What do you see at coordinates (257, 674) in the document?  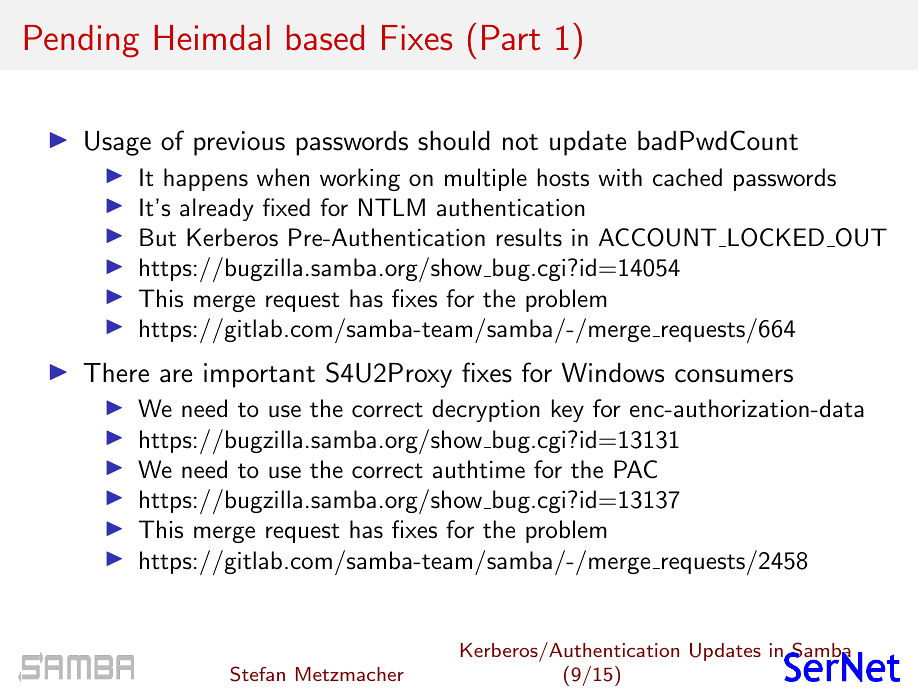 I see `Stefan` at bounding box center [257, 674].
